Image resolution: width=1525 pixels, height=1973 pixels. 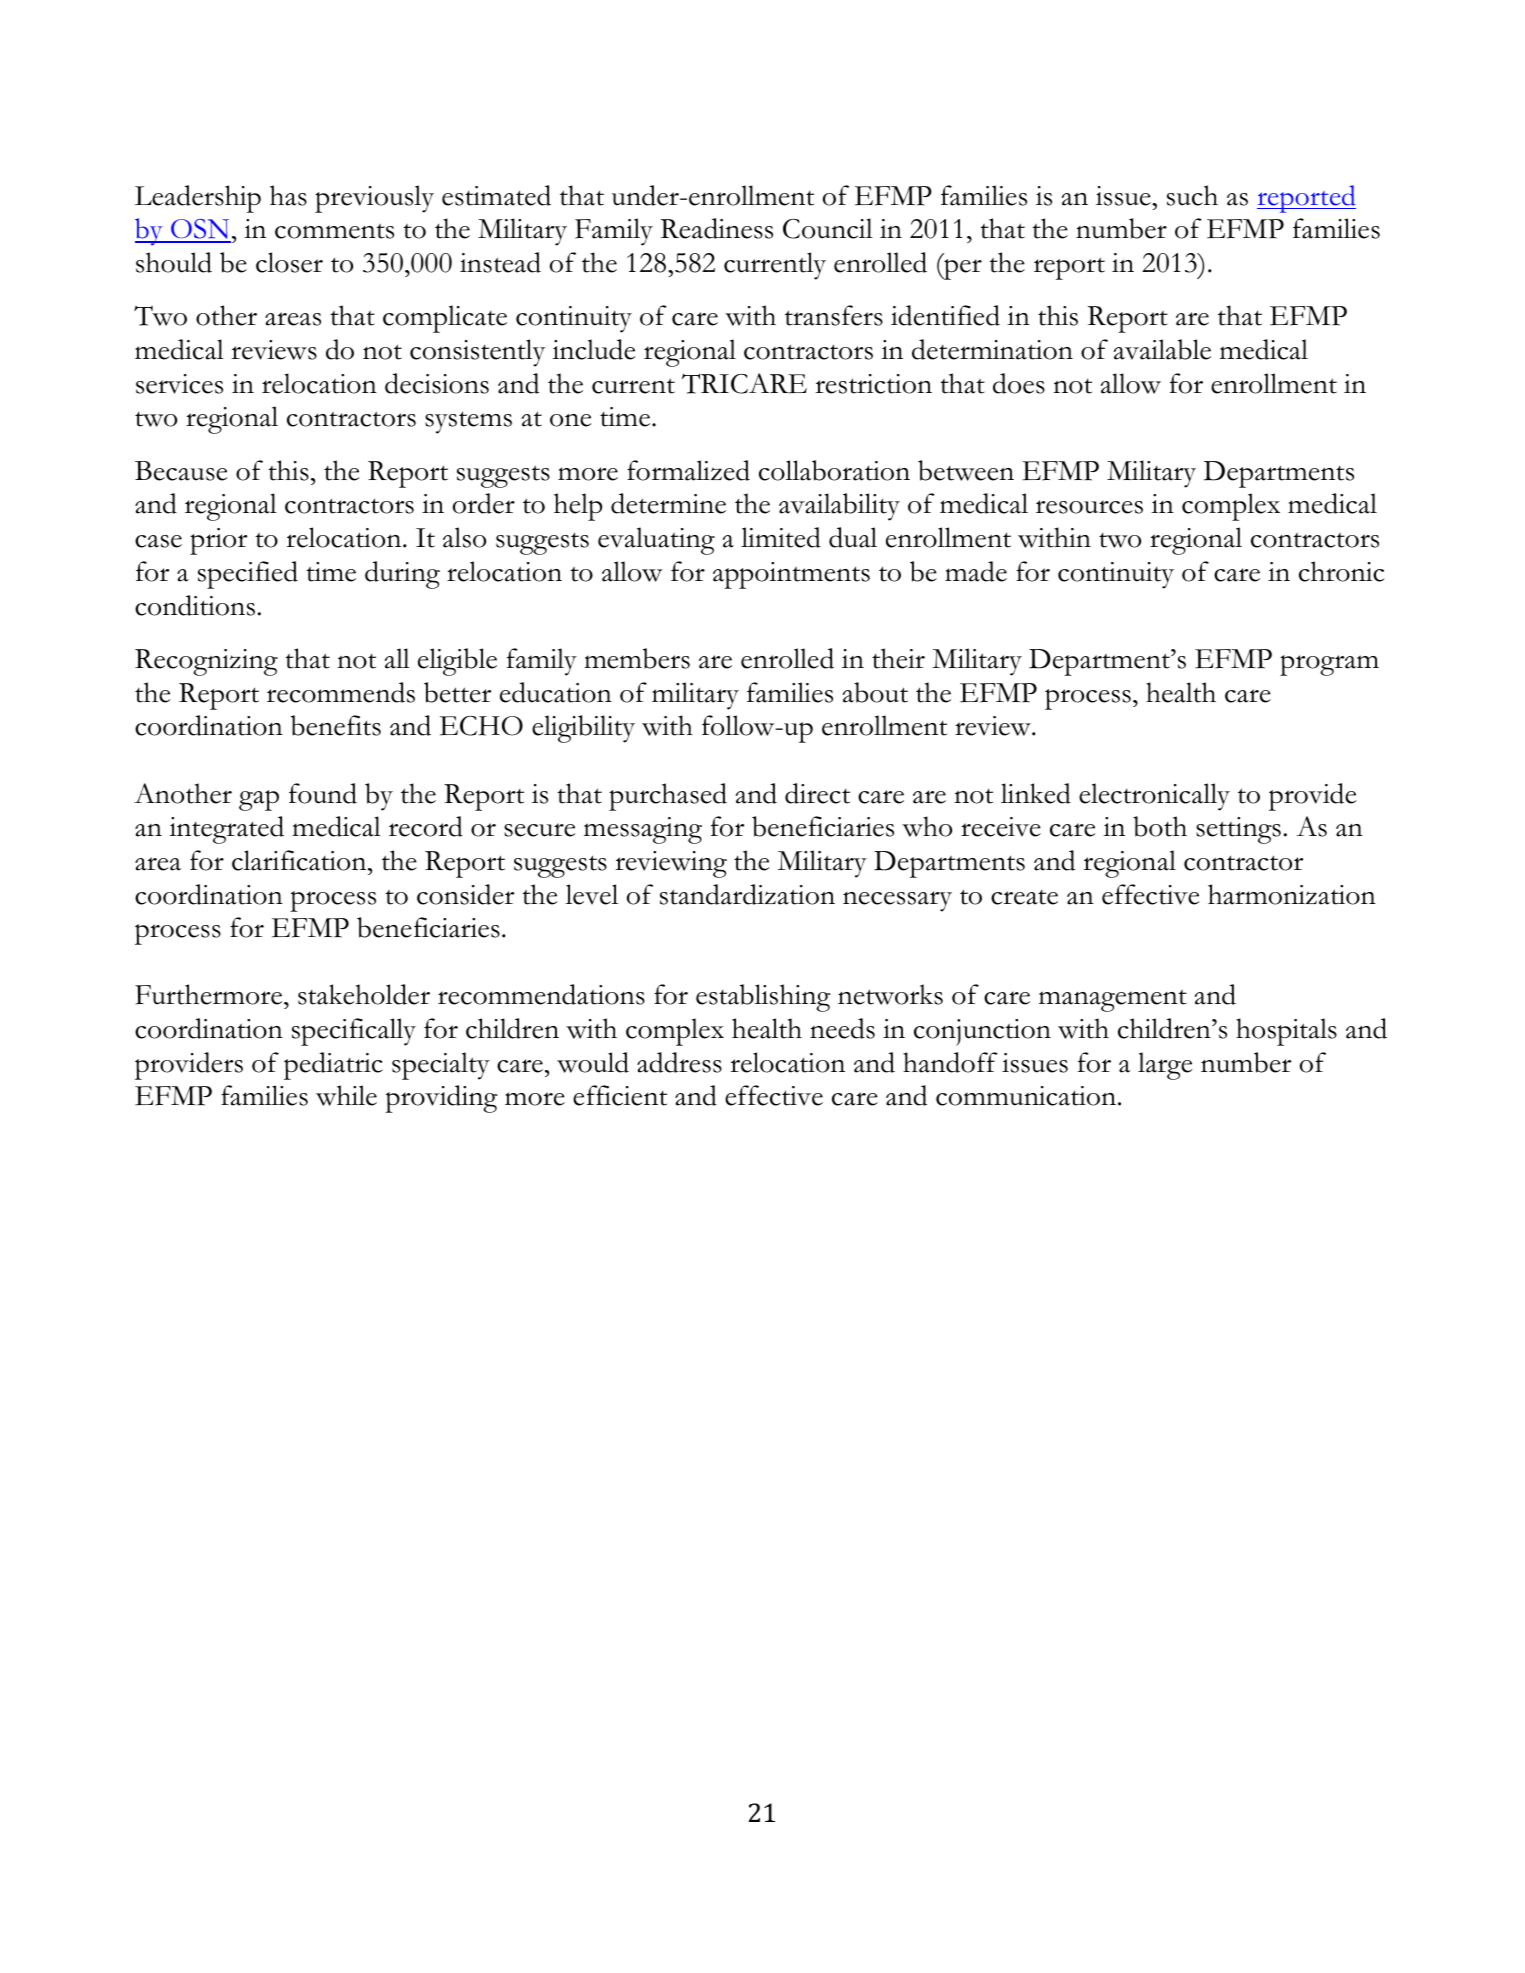 I want to click on Readiness, so click(x=717, y=228).
